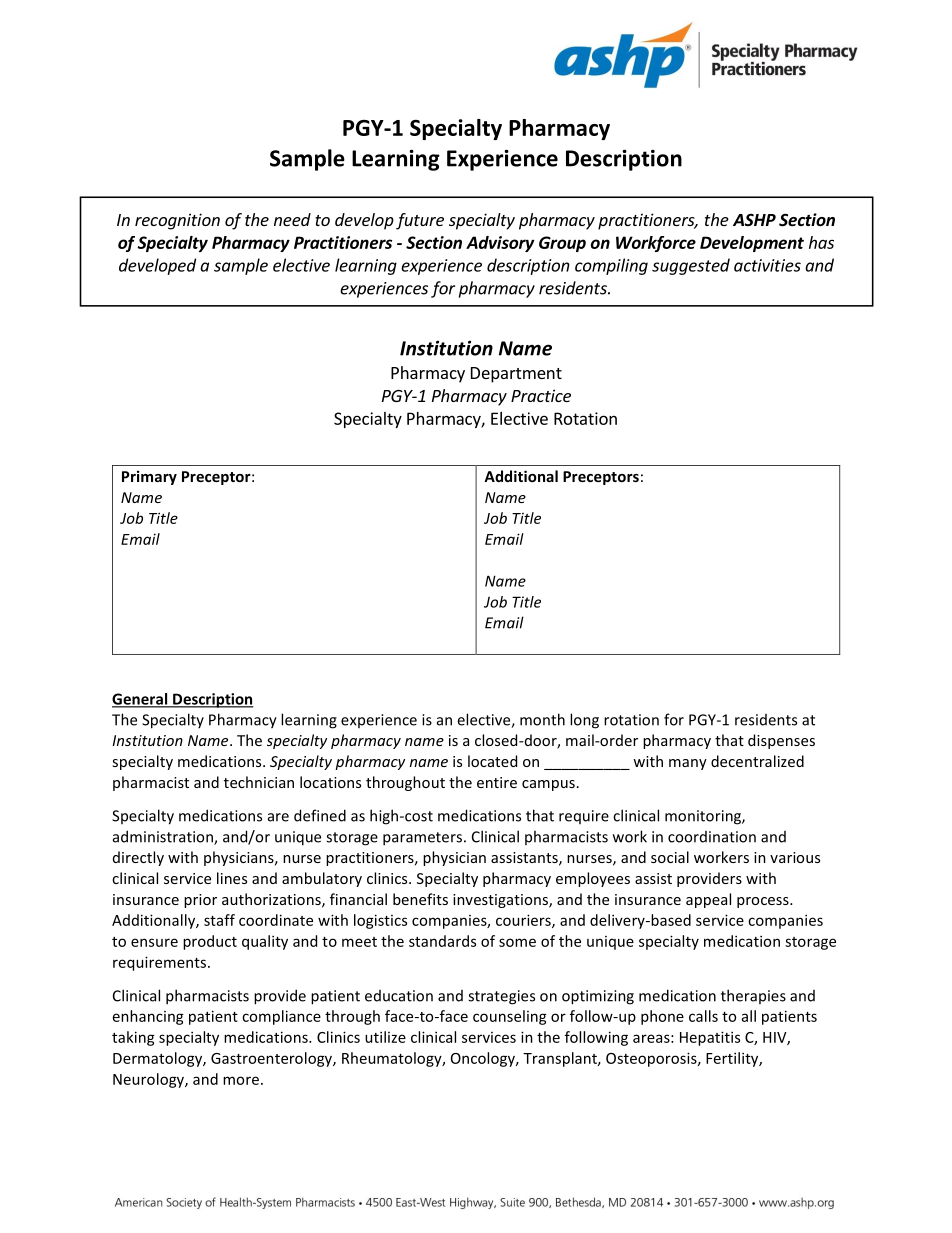 The image size is (952, 1233). Describe the element at coordinates (767, 265) in the document. I see `activities` at that location.
